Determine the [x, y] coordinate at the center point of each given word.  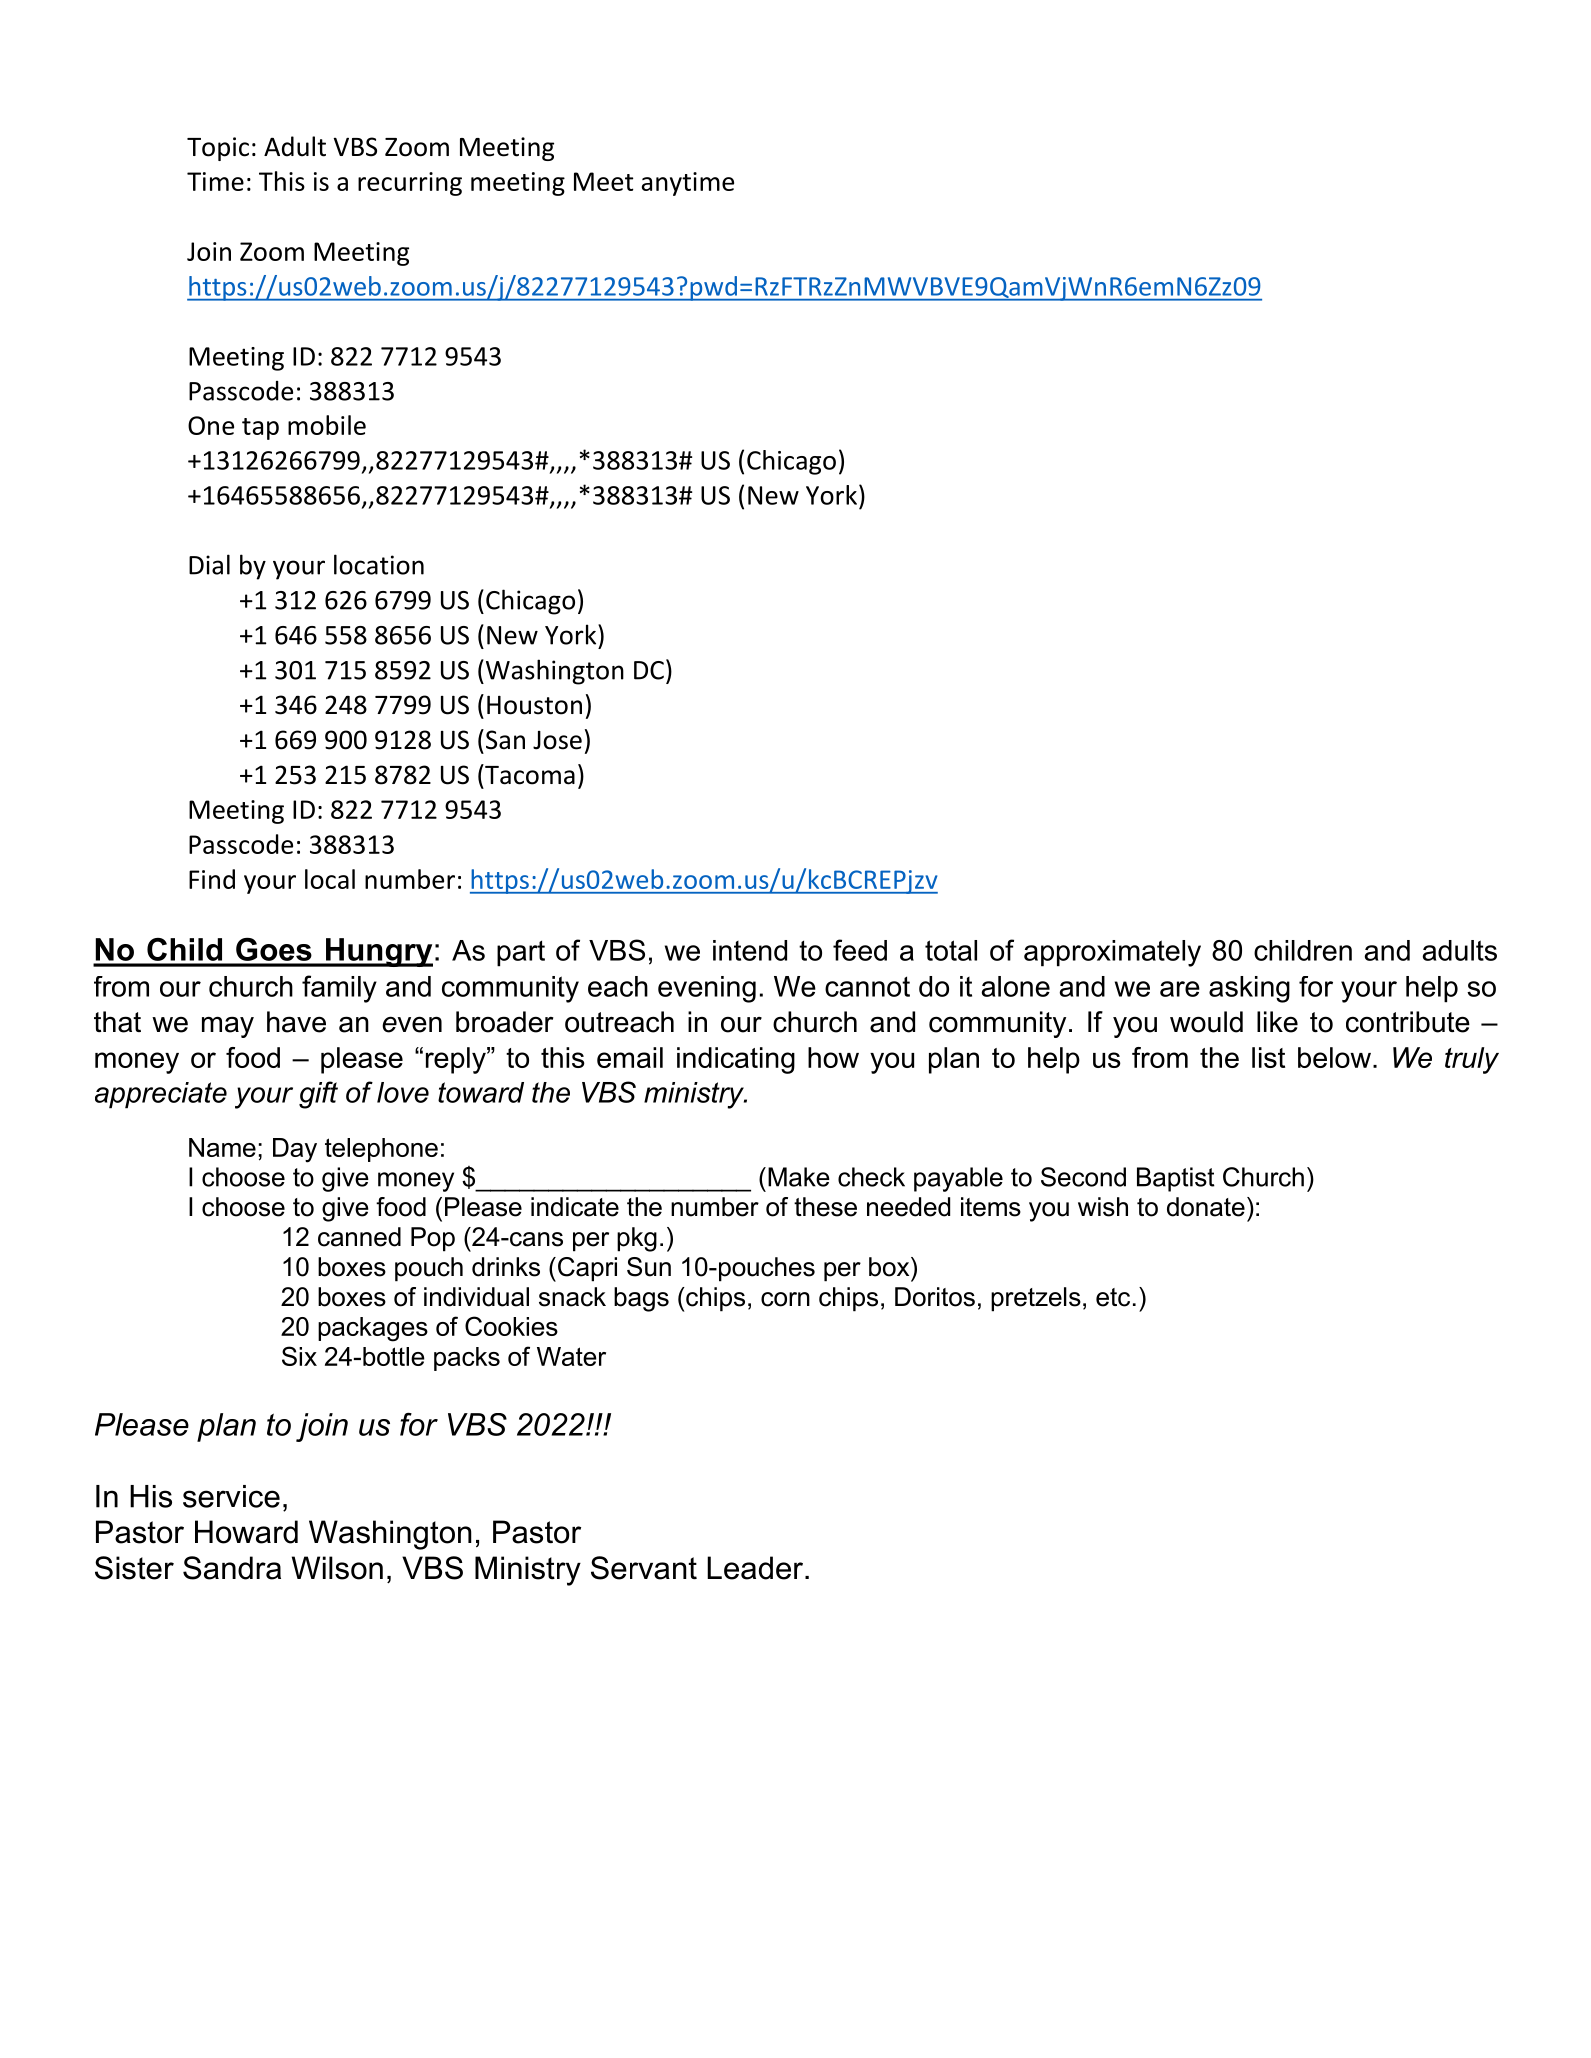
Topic [218, 149]
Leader [756, 1568]
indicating [736, 1060]
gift [318, 1095]
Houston [534, 705]
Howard [246, 1532]
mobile [327, 425]
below [1334, 1057]
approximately [1112, 953]
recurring [410, 184]
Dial [209, 564]
